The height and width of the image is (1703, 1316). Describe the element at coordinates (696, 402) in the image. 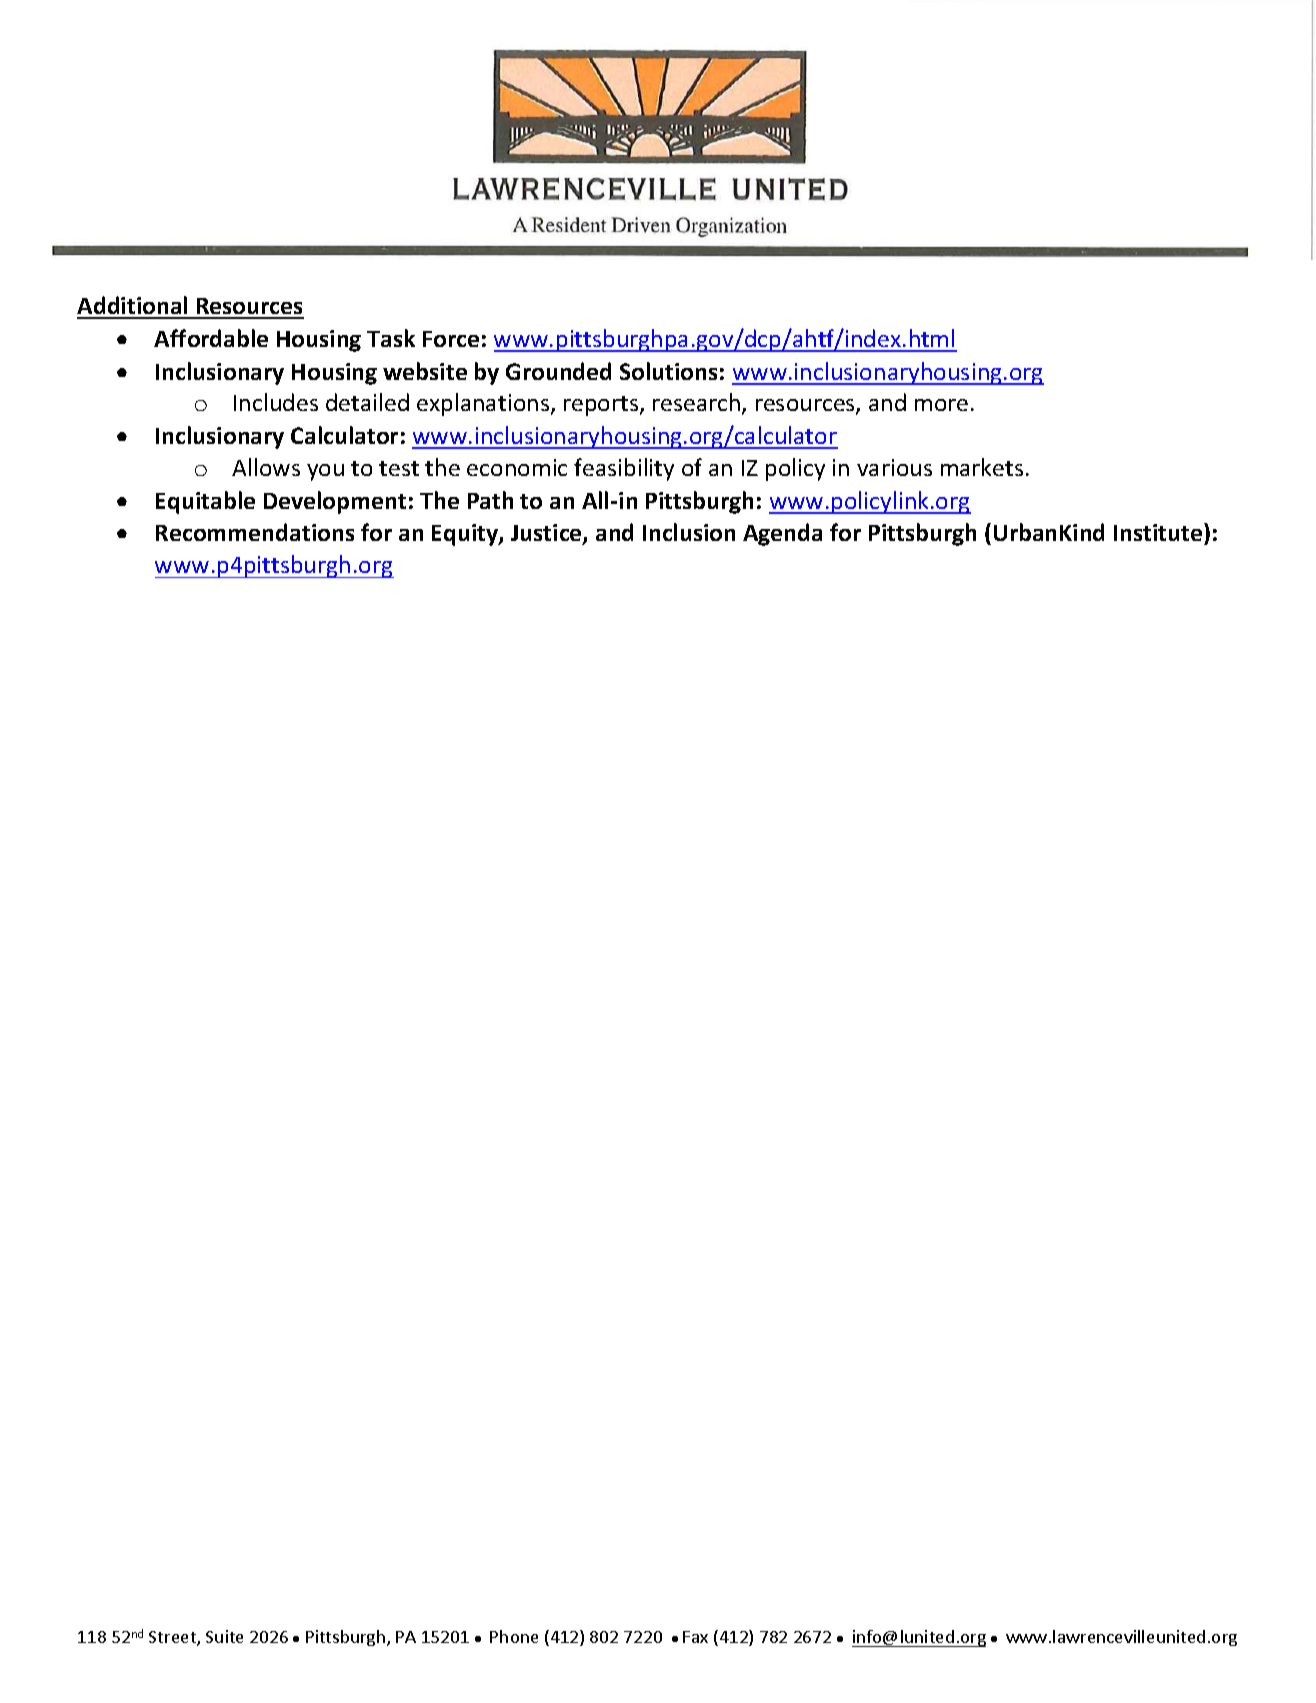

I see `research` at that location.
